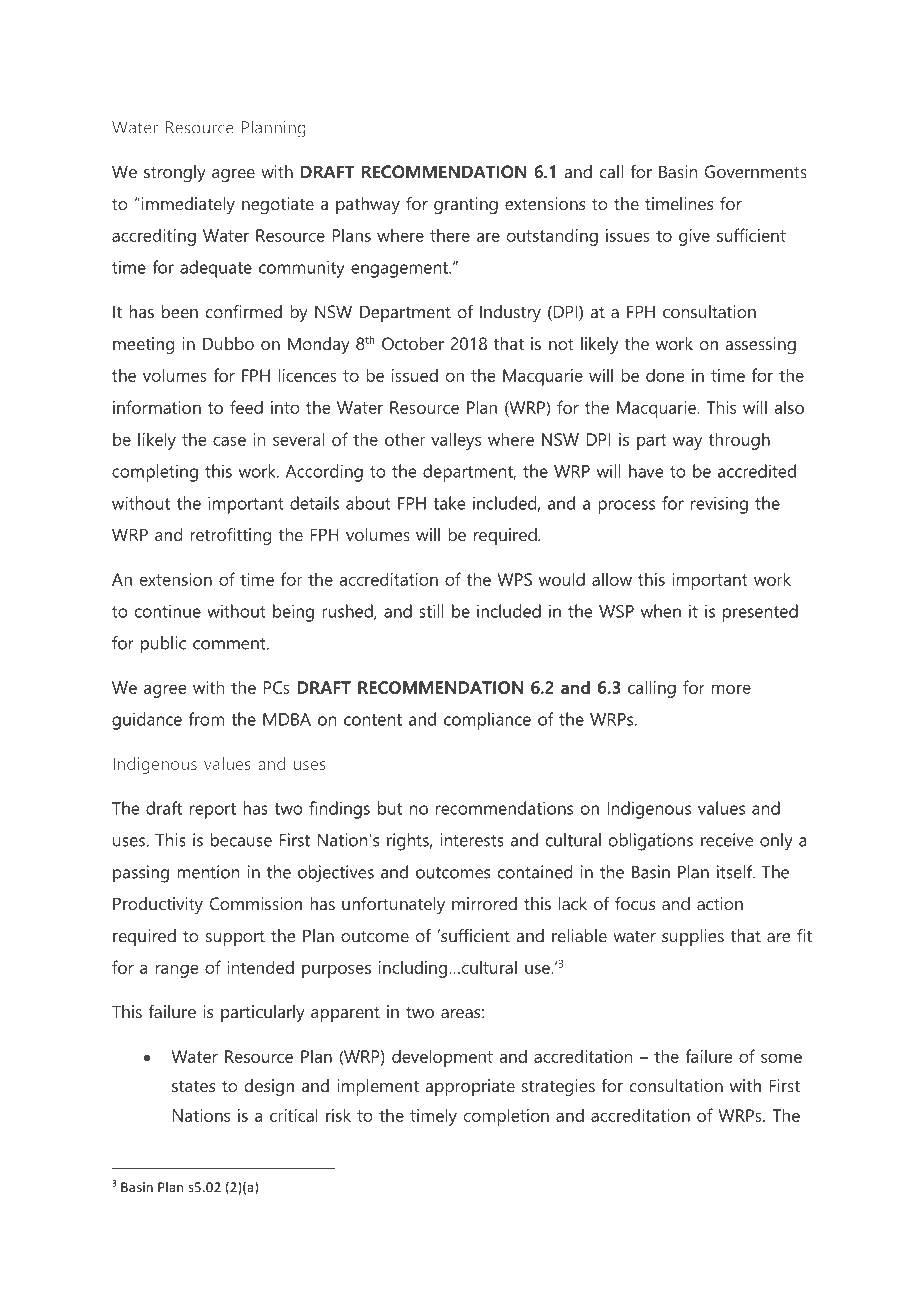  Describe the element at coordinates (449, 503) in the screenshot. I see `take` at that location.
